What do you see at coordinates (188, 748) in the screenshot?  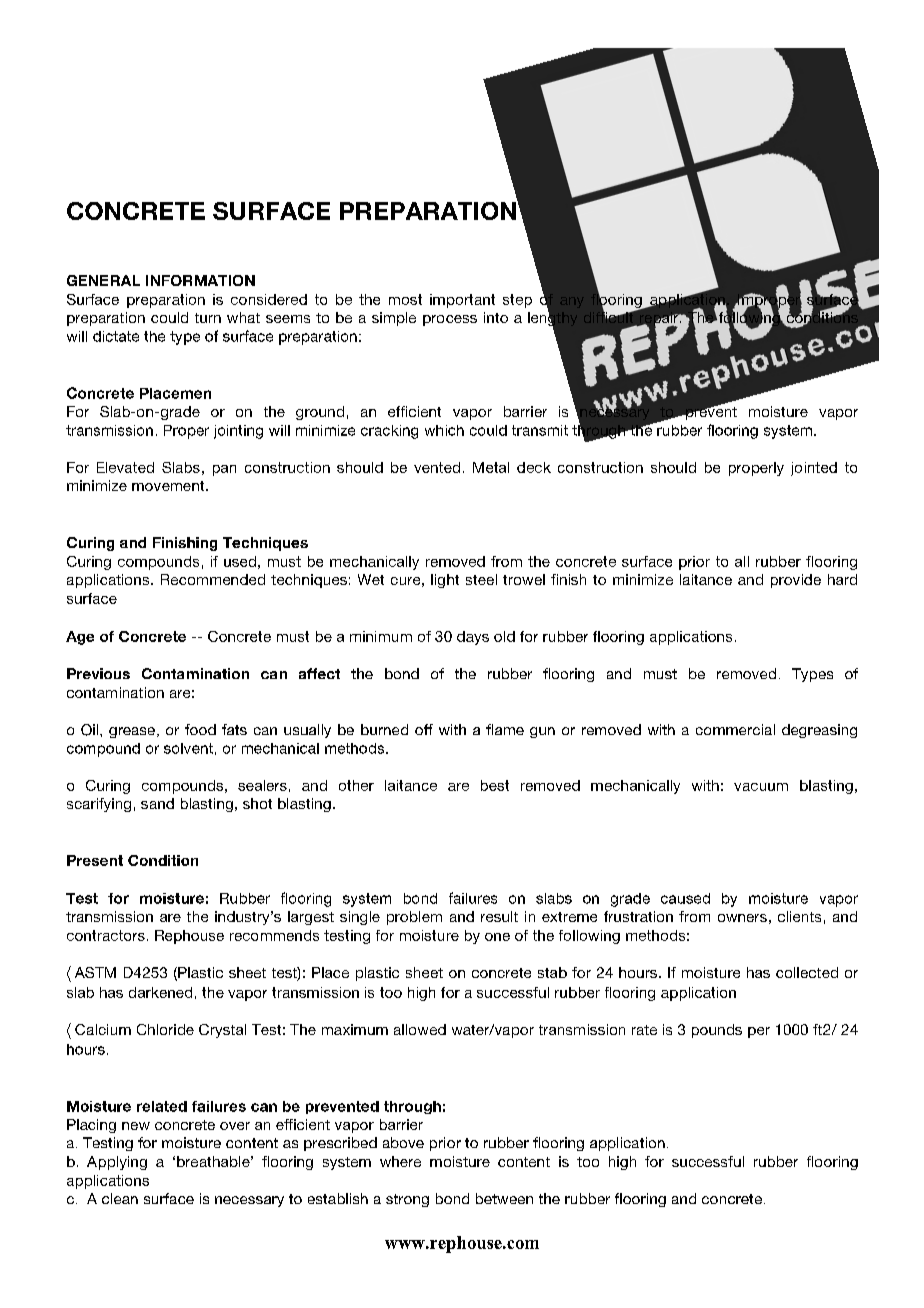 I see `solvent` at bounding box center [188, 748].
